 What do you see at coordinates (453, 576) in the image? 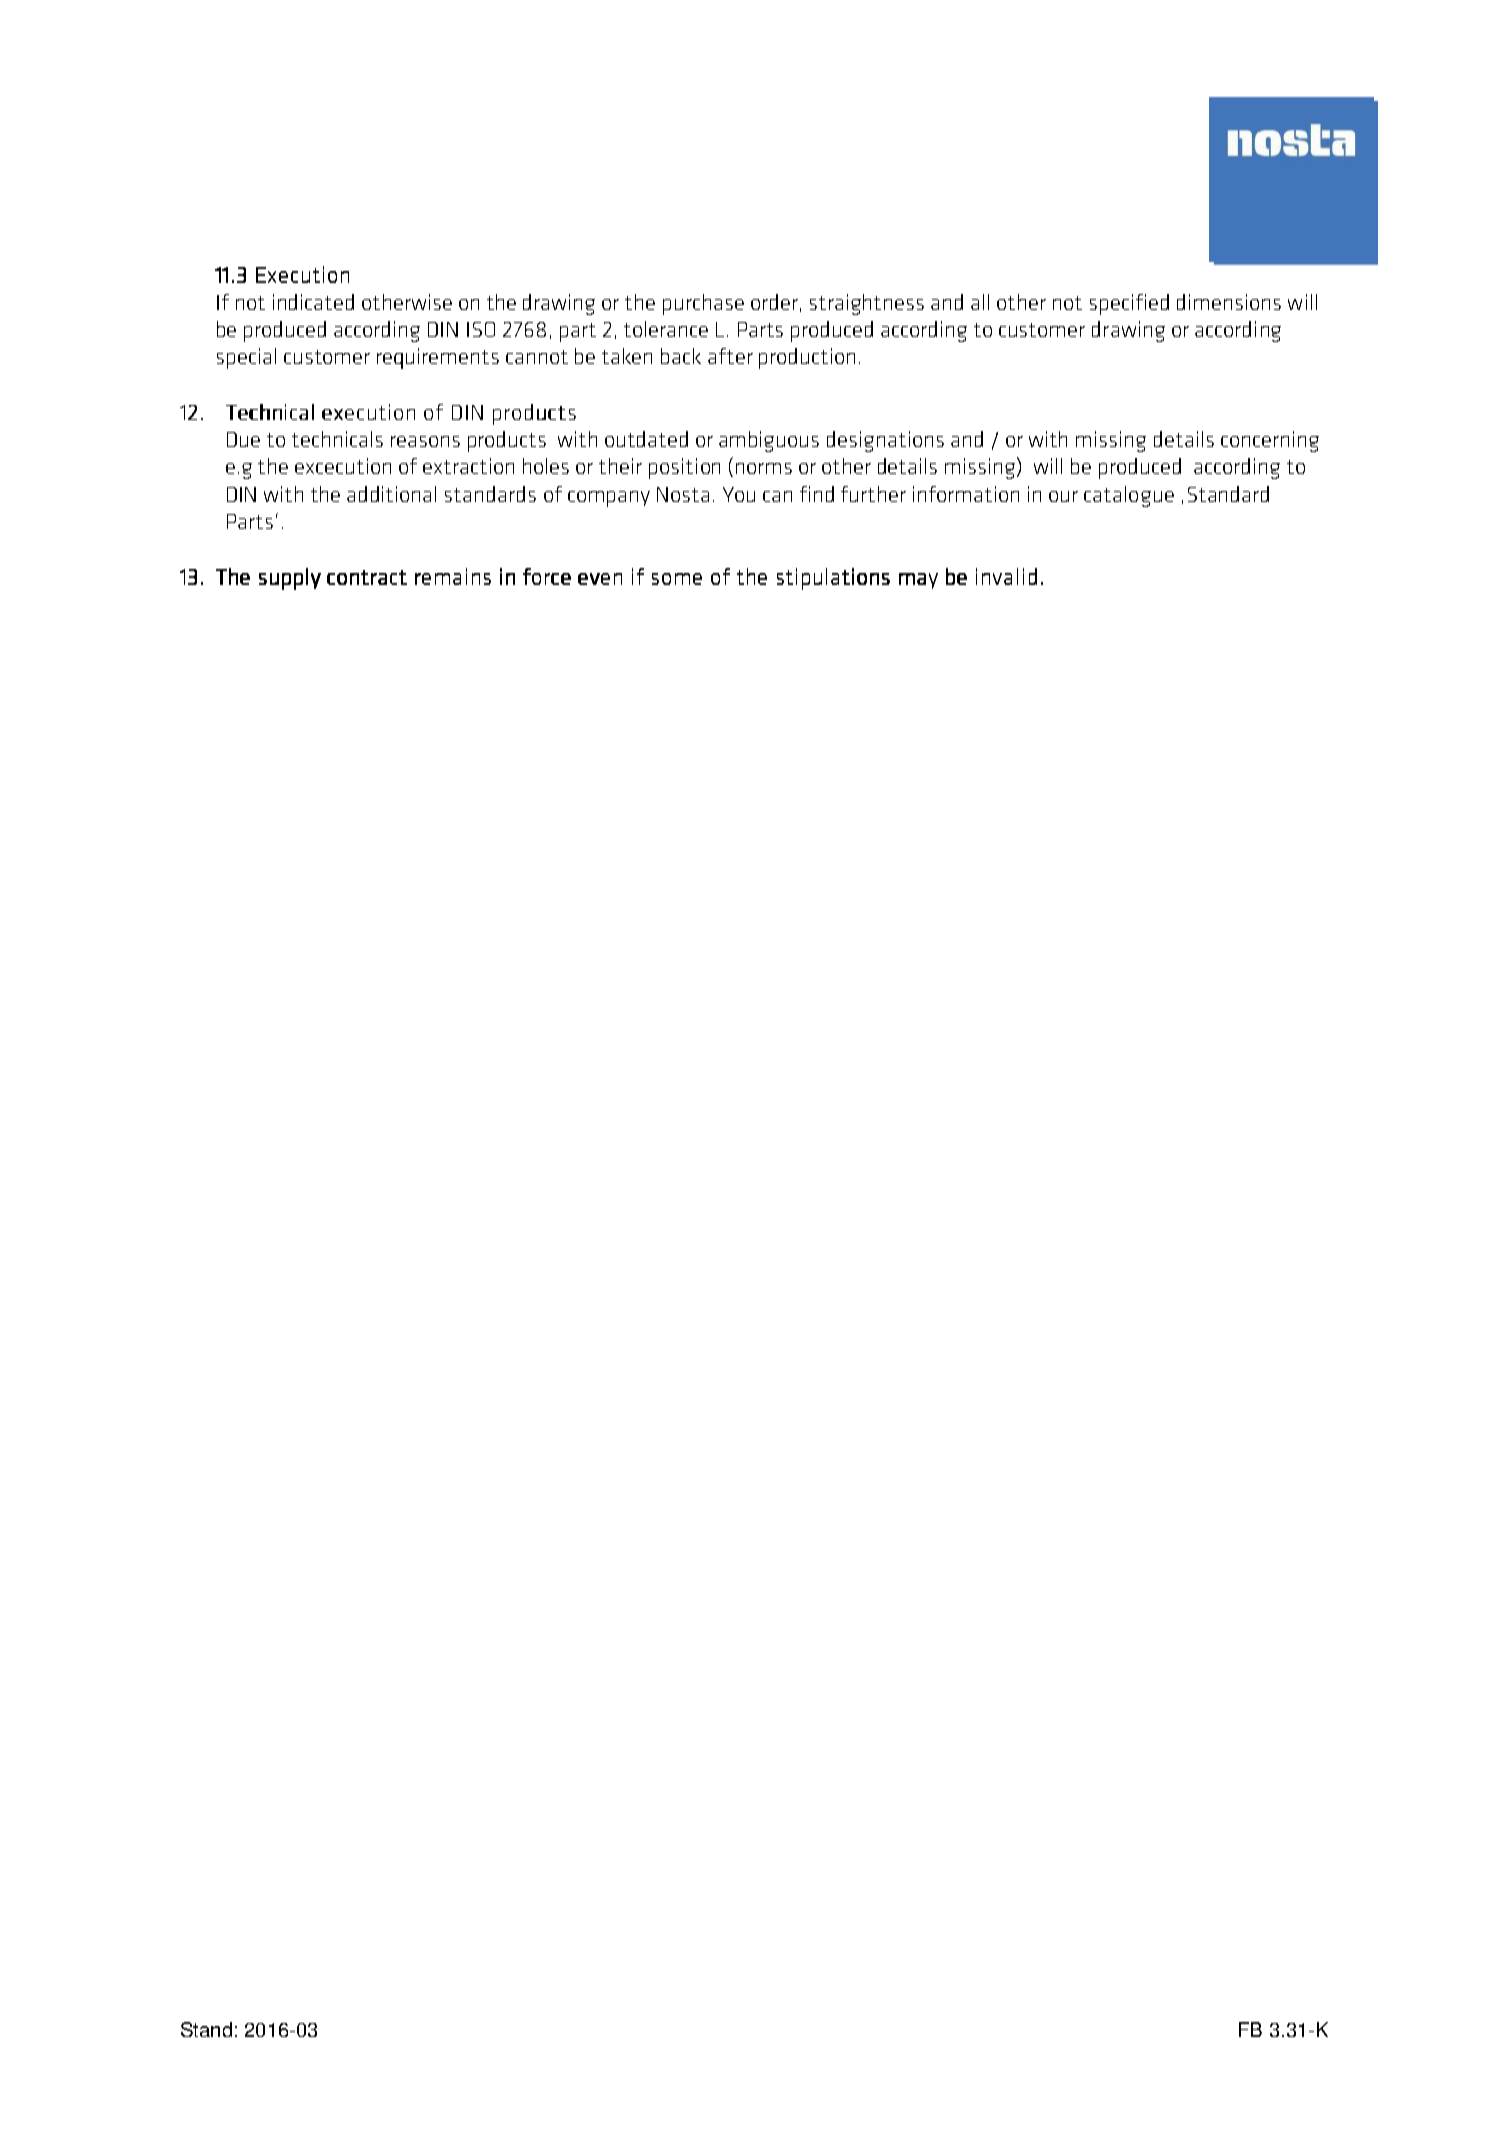
I see `remains` at bounding box center [453, 576].
